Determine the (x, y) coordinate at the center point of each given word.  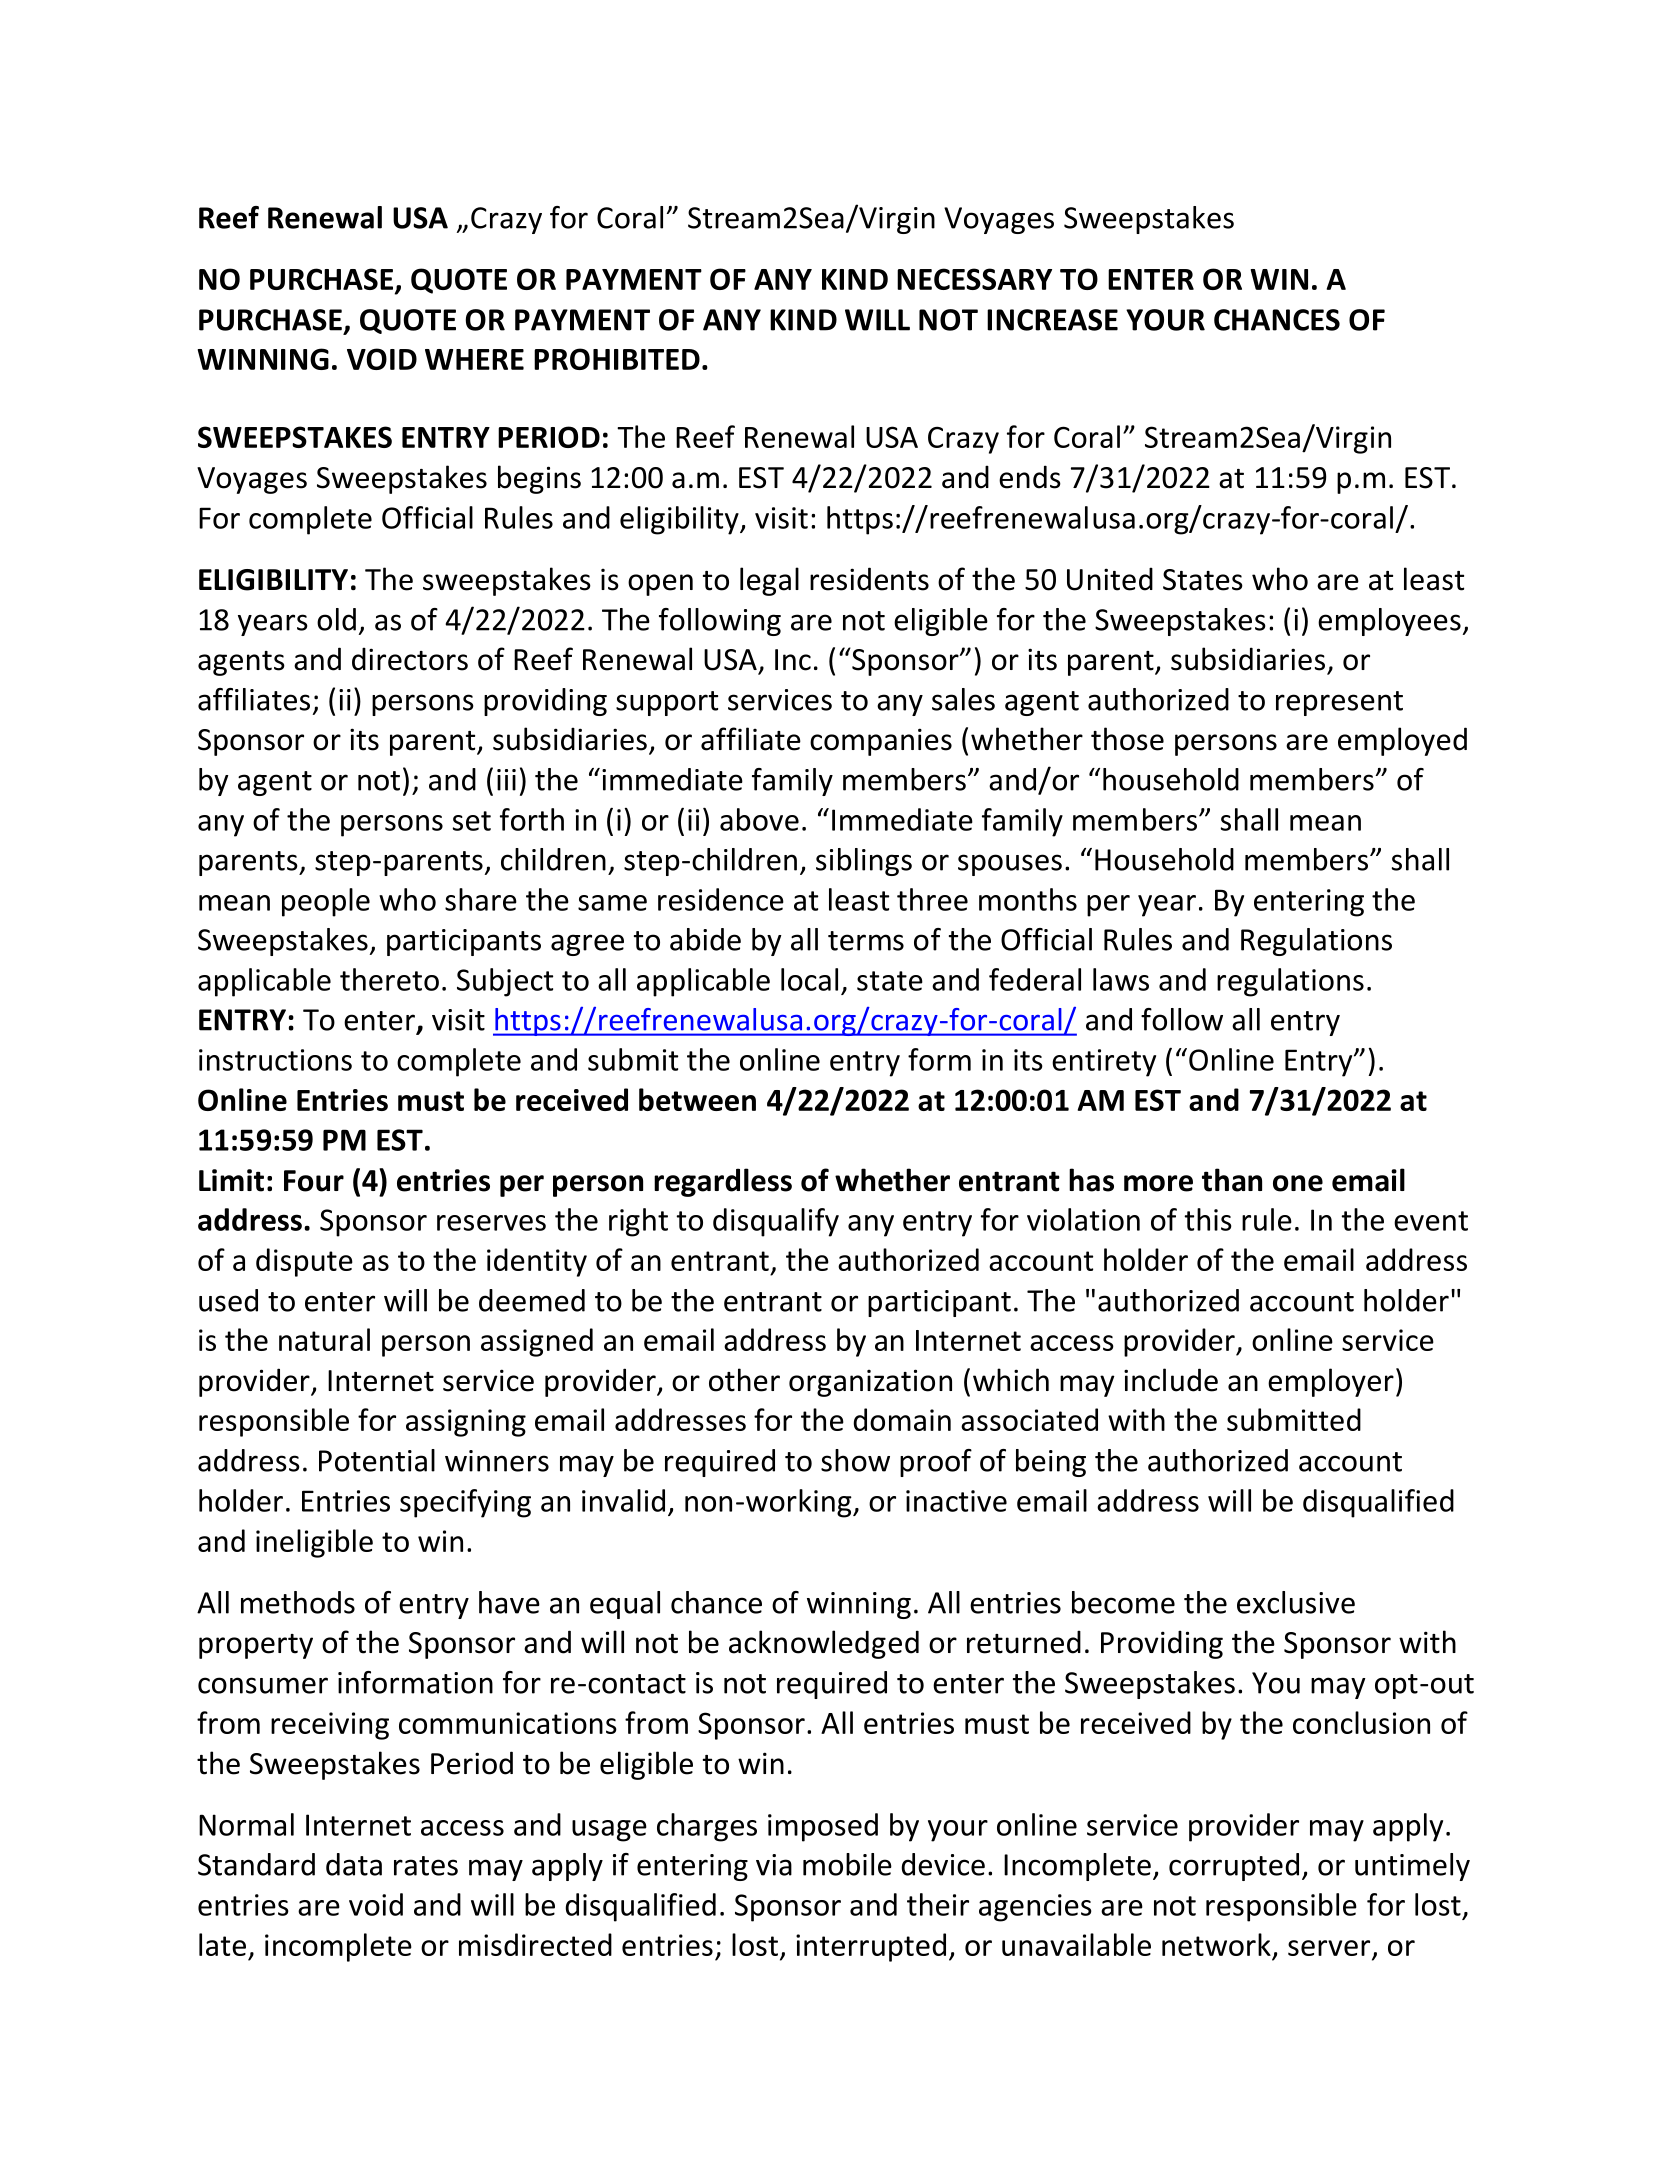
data (354, 1864)
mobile (847, 1864)
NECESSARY (974, 279)
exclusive (1296, 1602)
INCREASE (1052, 320)
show (855, 1460)
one (1298, 1183)
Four (314, 1181)
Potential (377, 1460)
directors (410, 659)
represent (1339, 703)
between (697, 1099)
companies (881, 742)
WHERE (474, 359)
